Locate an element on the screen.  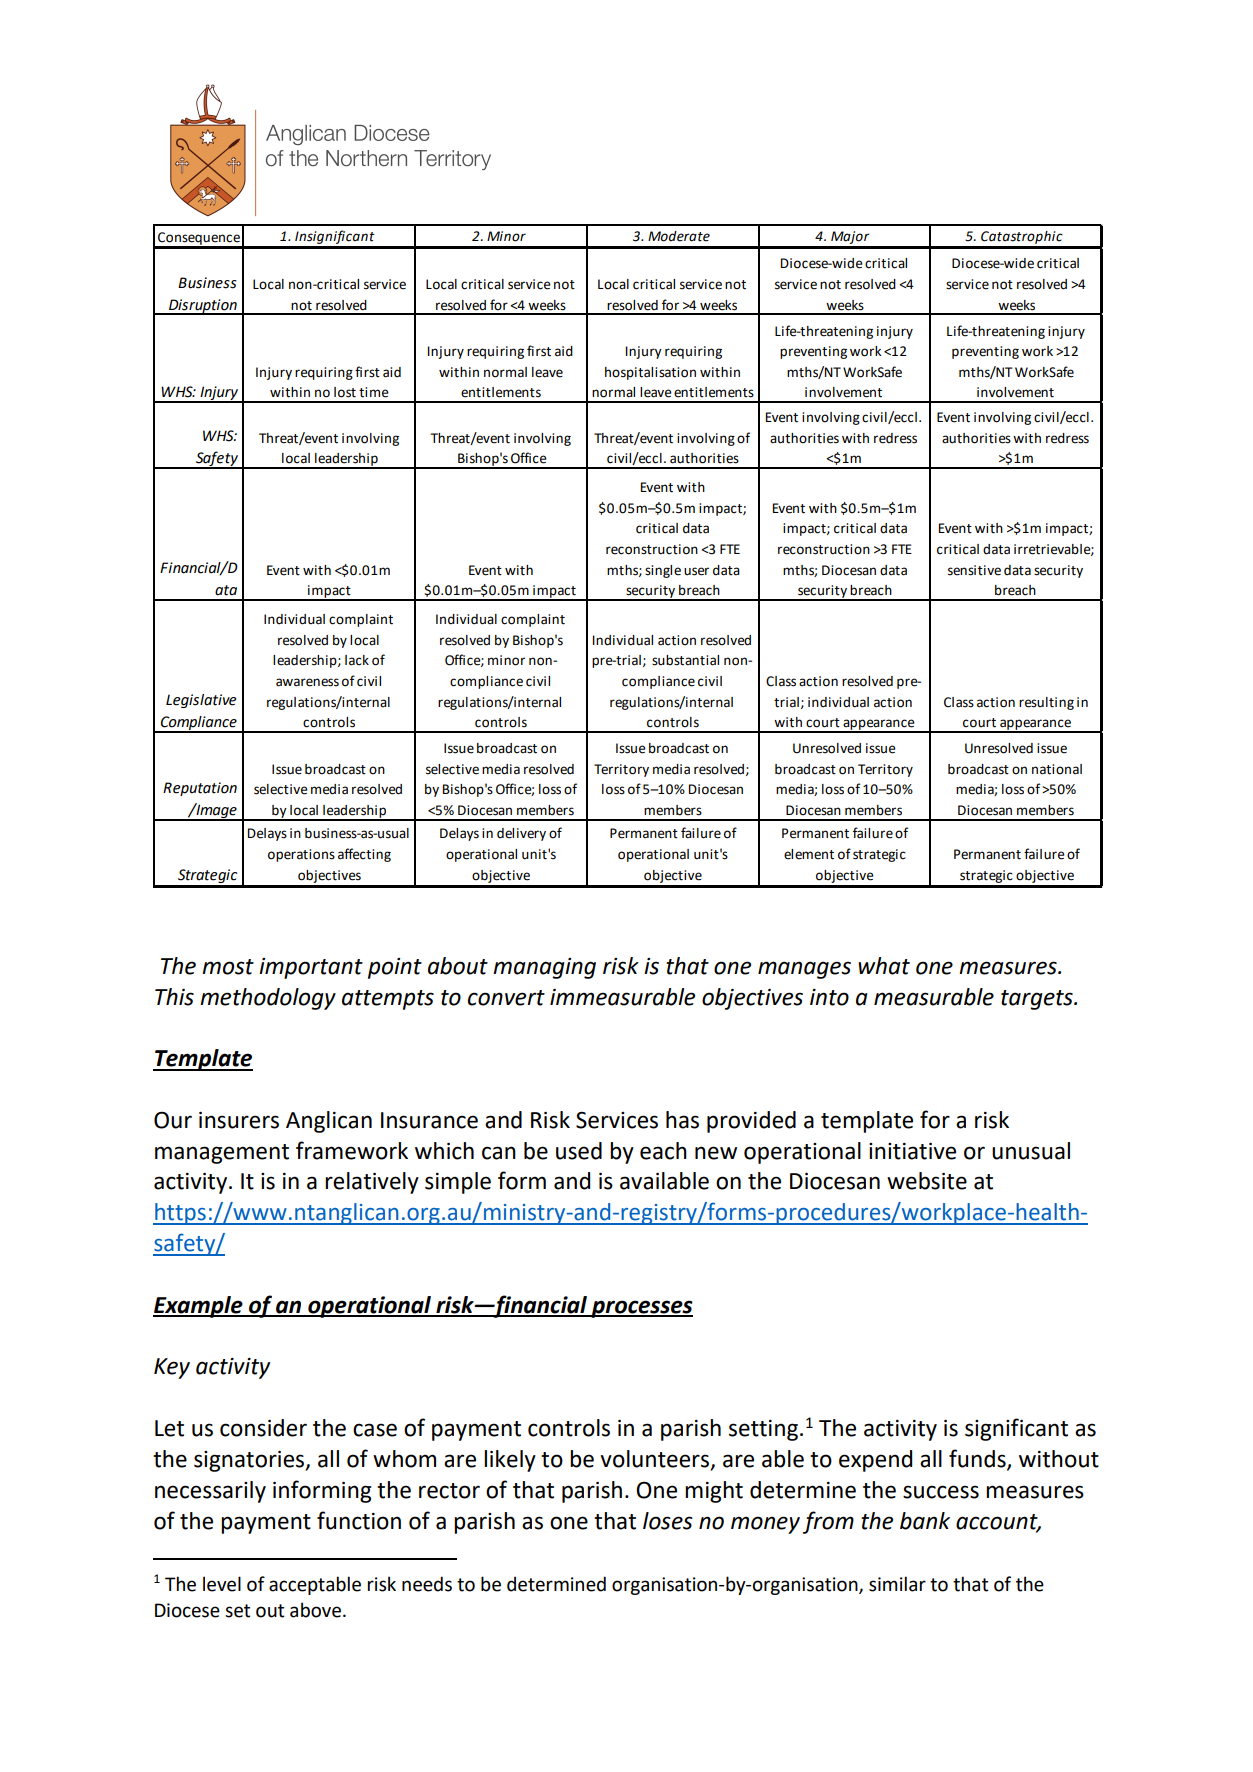
Moderate is located at coordinates (679, 236).
